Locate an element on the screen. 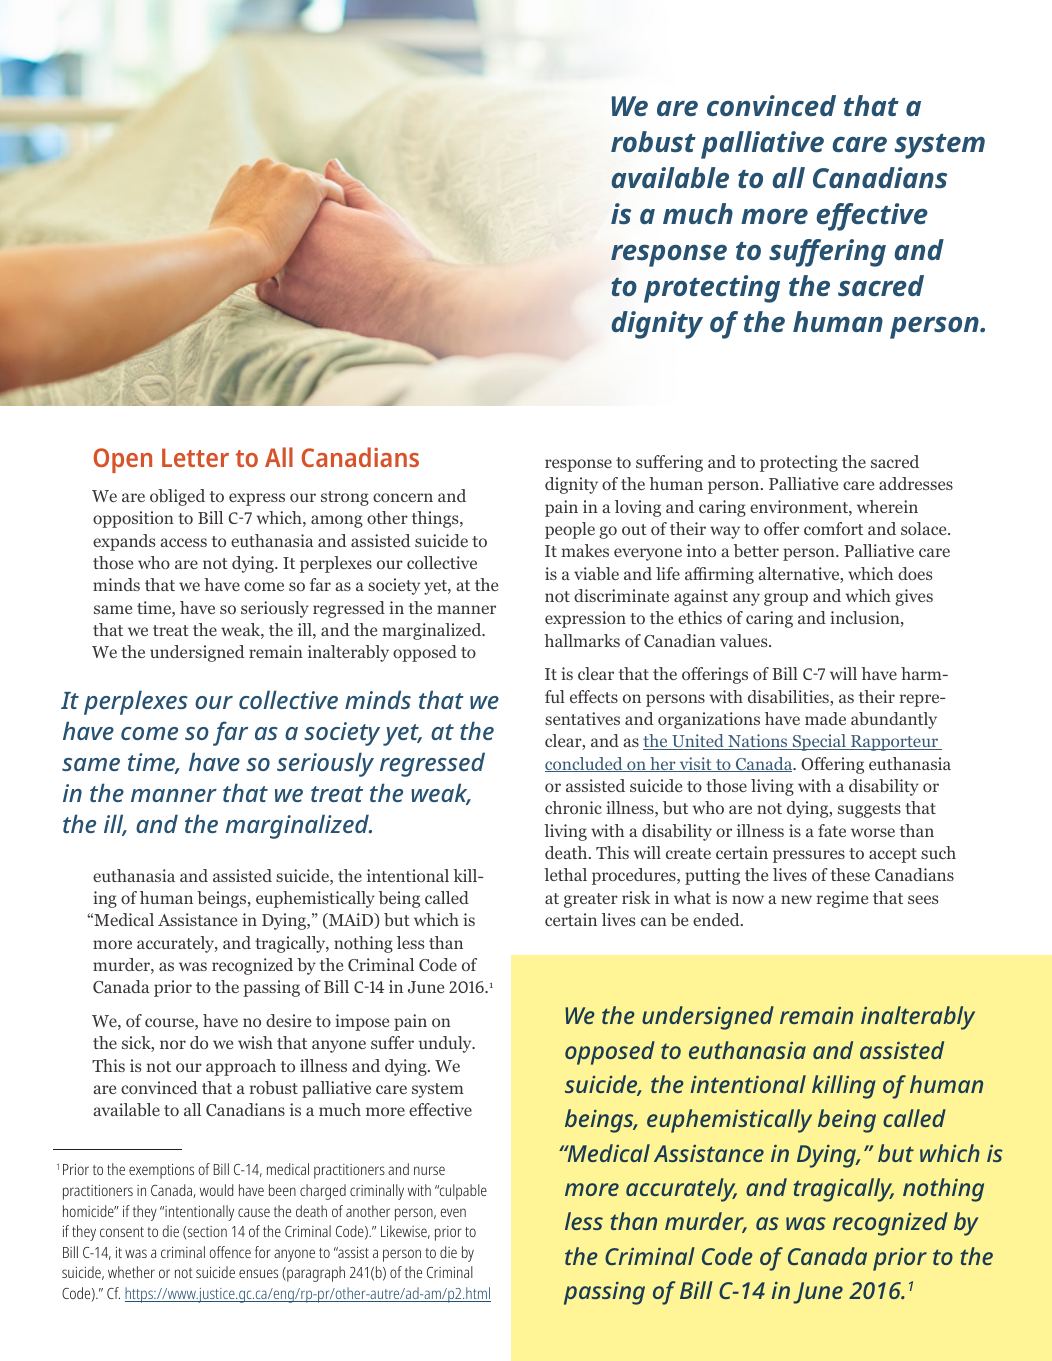  chronic is located at coordinates (573, 807).
